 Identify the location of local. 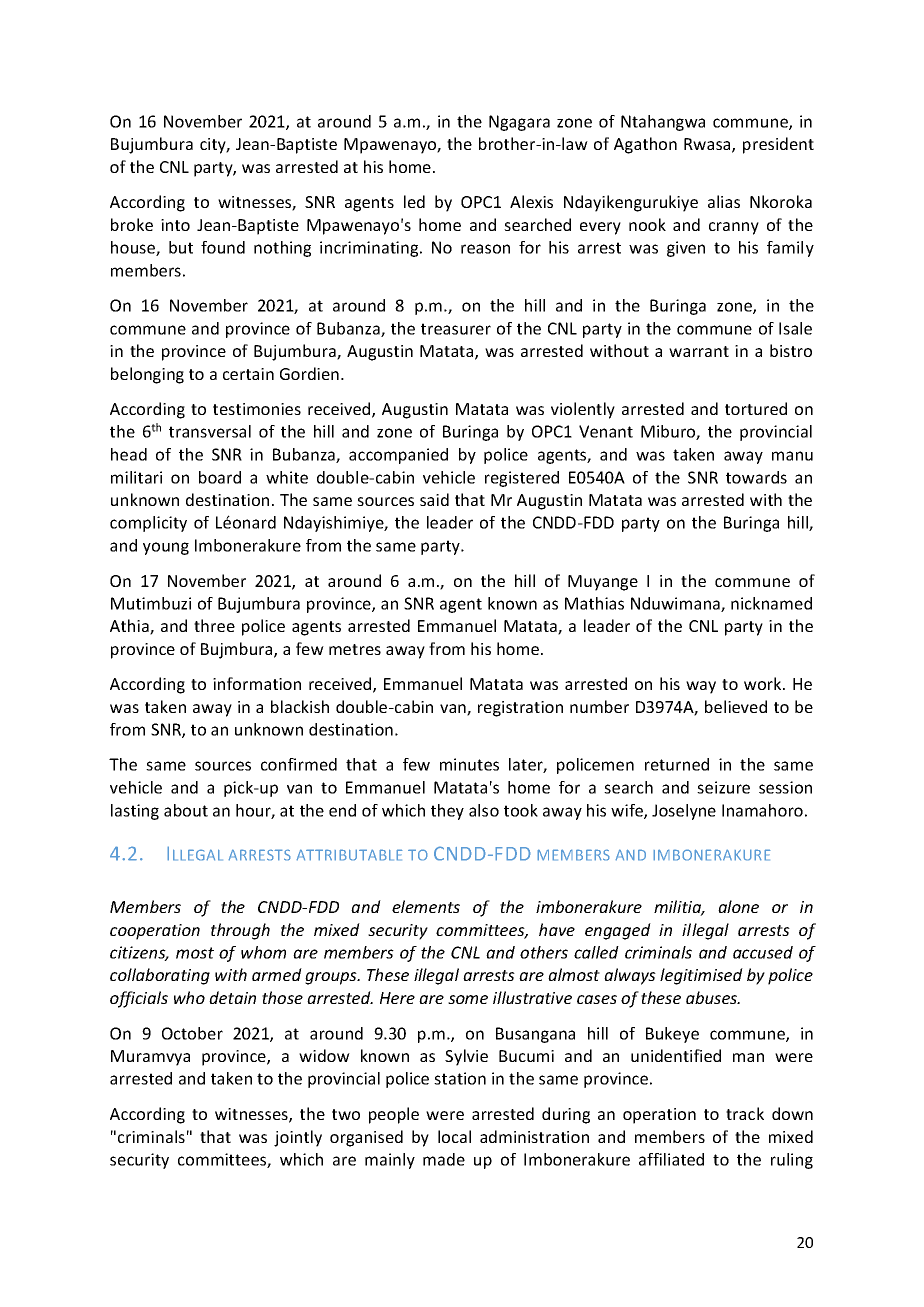
(454, 1136).
